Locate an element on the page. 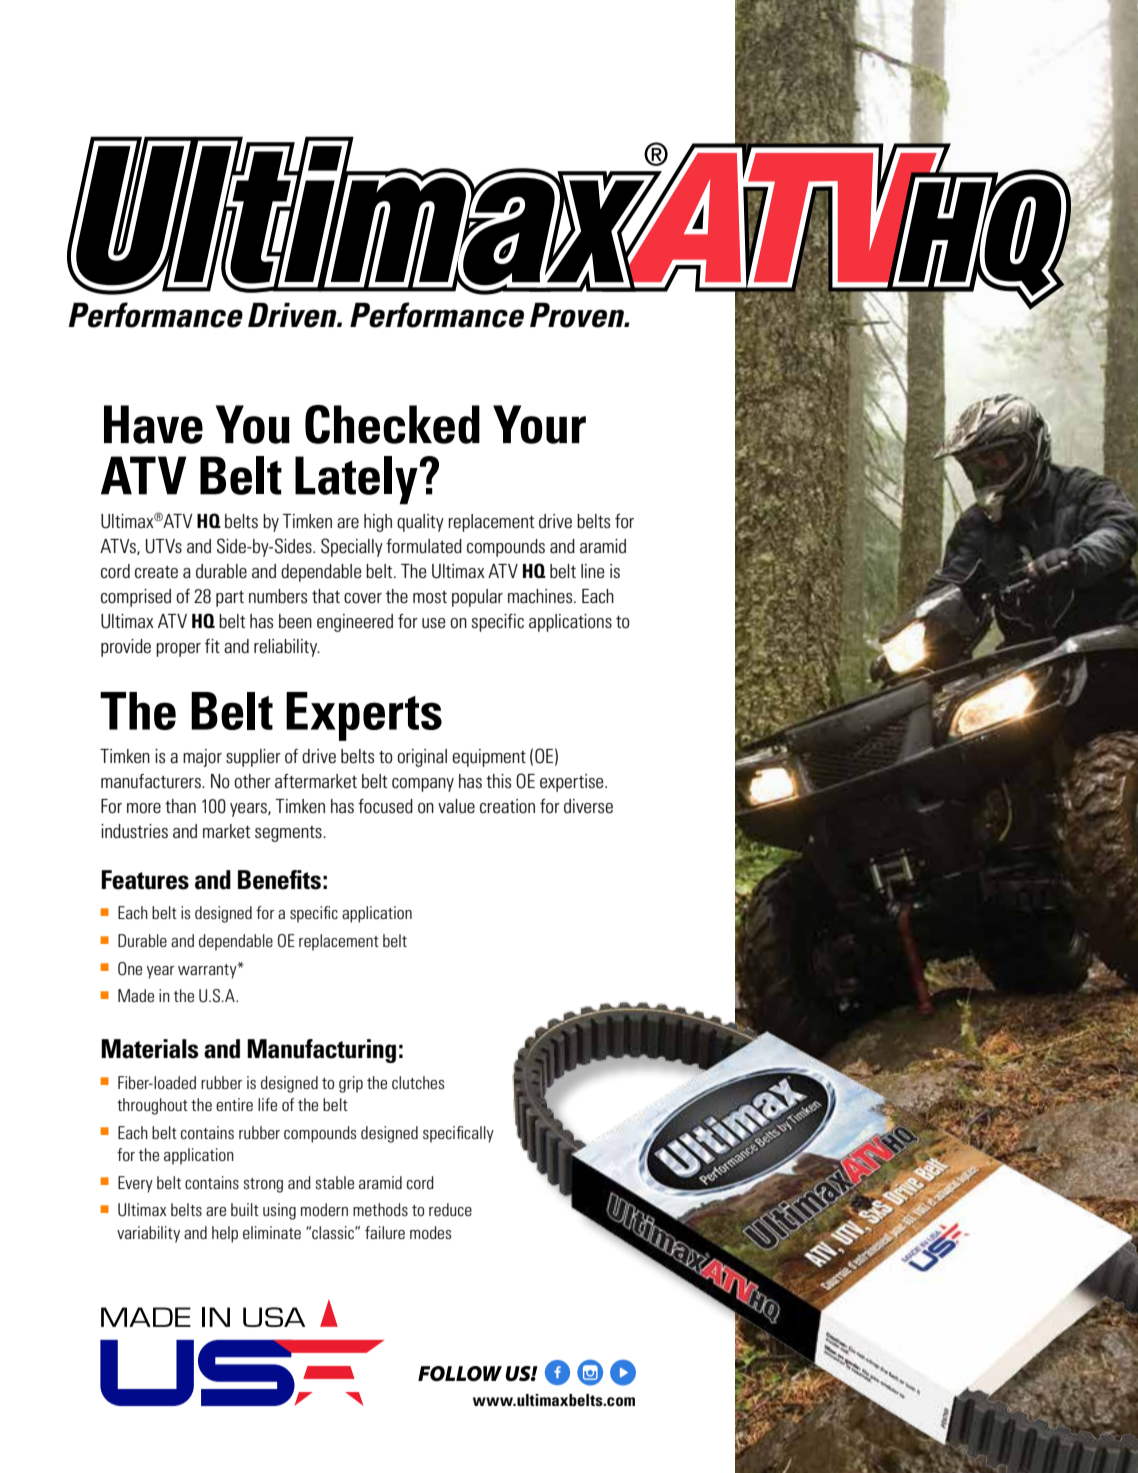 This image has height=1473, width=1138. methods is located at coordinates (380, 1209).
